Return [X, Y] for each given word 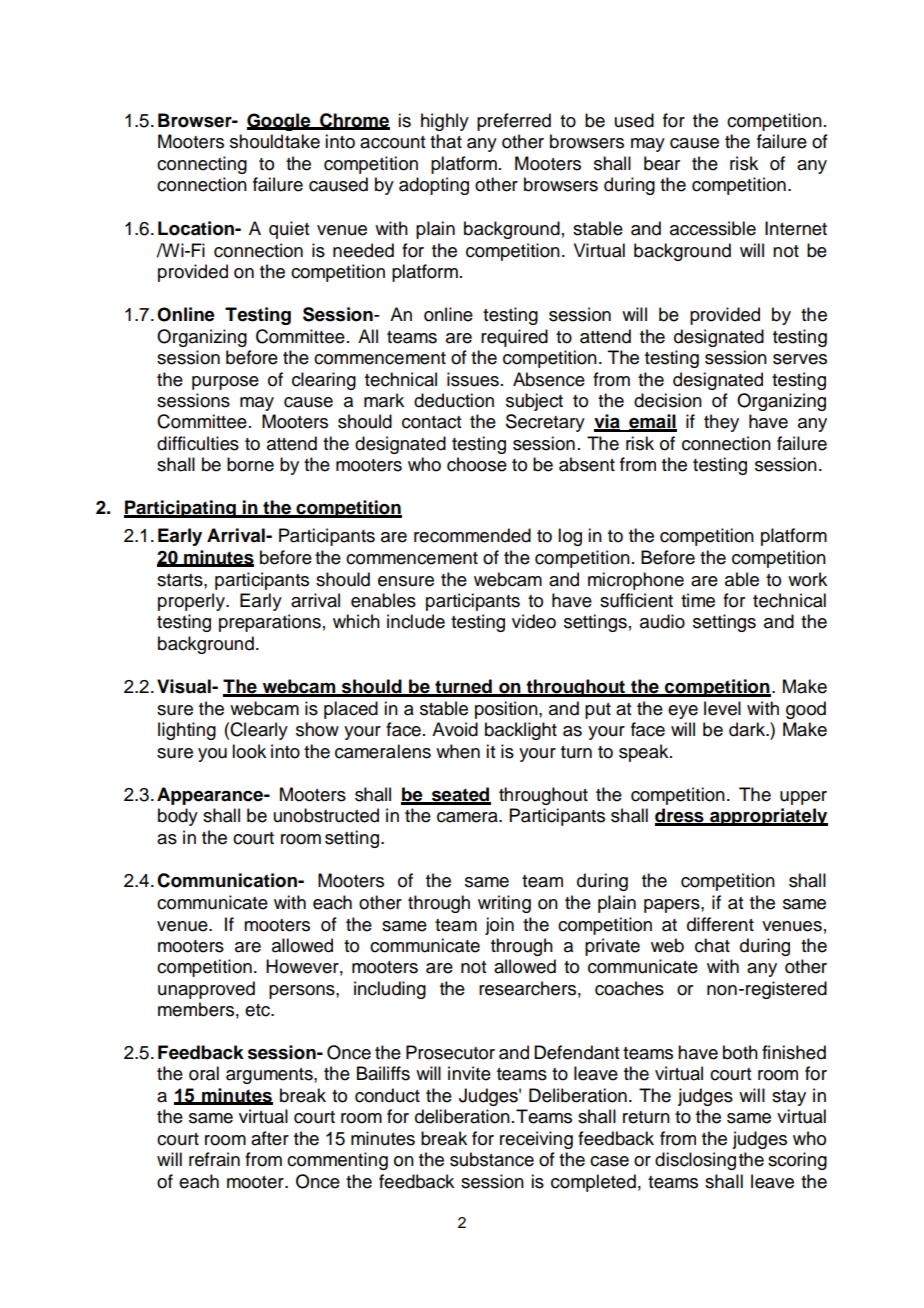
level [722, 708]
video [534, 621]
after [270, 1138]
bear [662, 163]
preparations [270, 623]
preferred [514, 122]
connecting [202, 165]
